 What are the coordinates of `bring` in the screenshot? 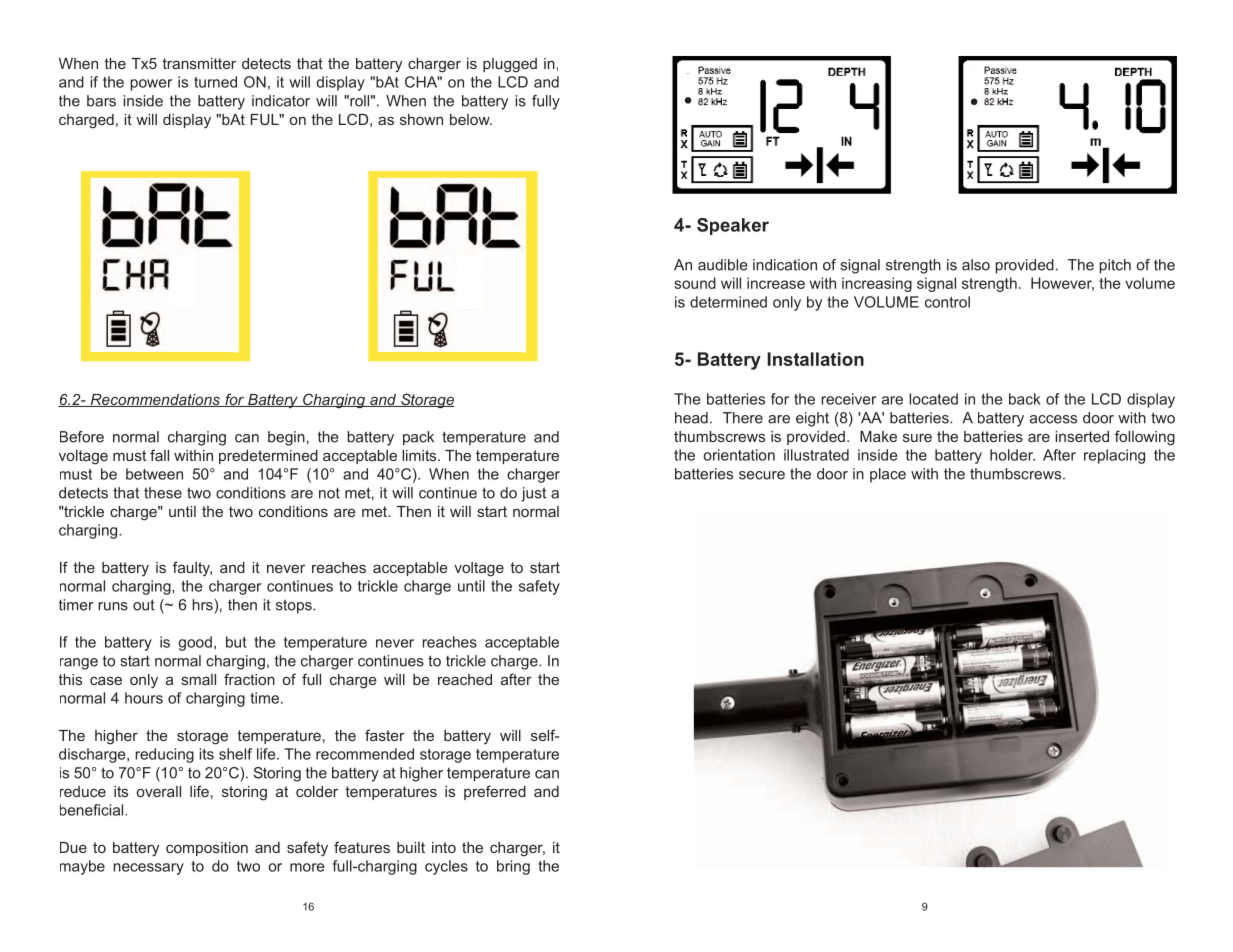 It's located at (513, 867).
